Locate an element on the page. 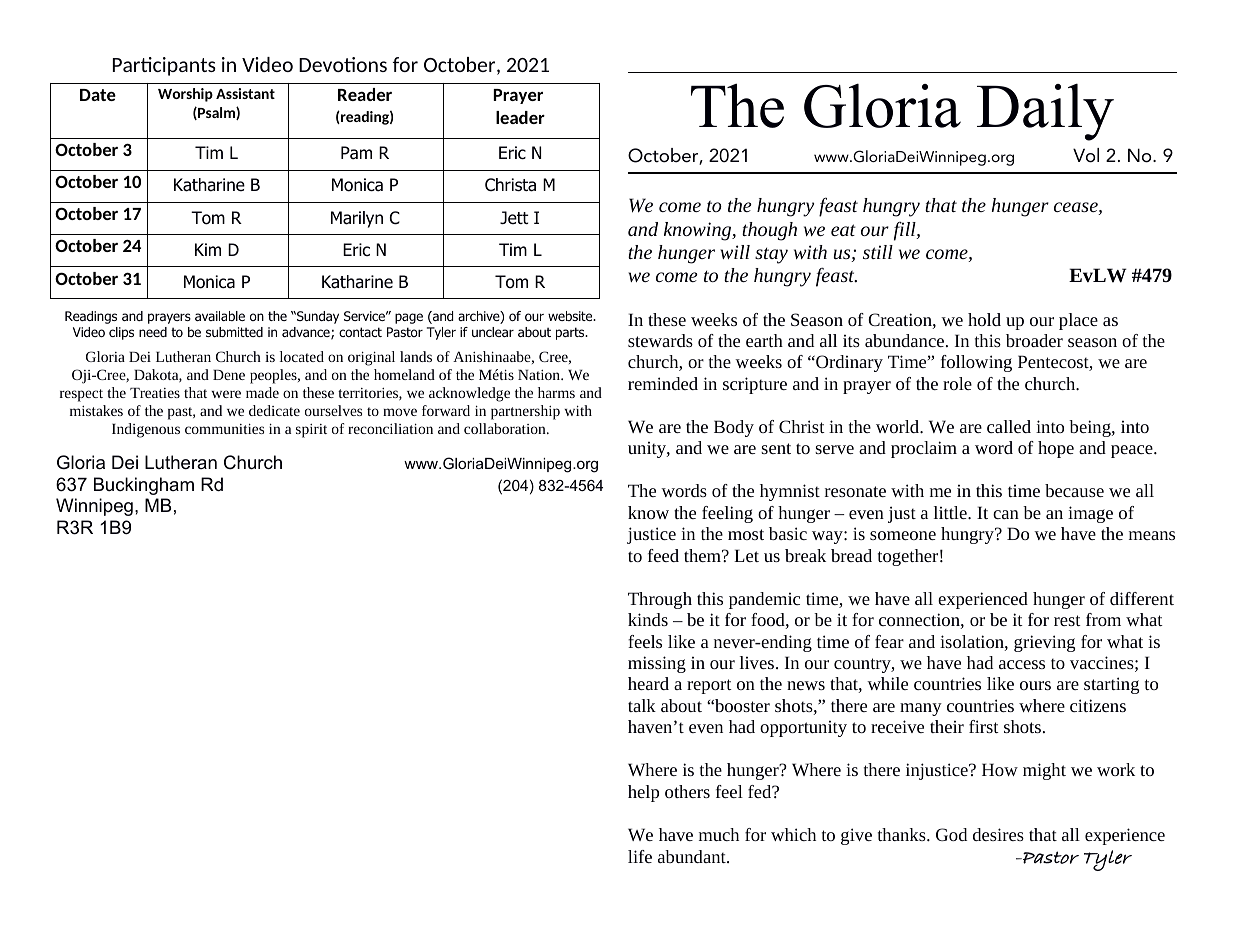 The image size is (1233, 952). rest is located at coordinates (1067, 620).
